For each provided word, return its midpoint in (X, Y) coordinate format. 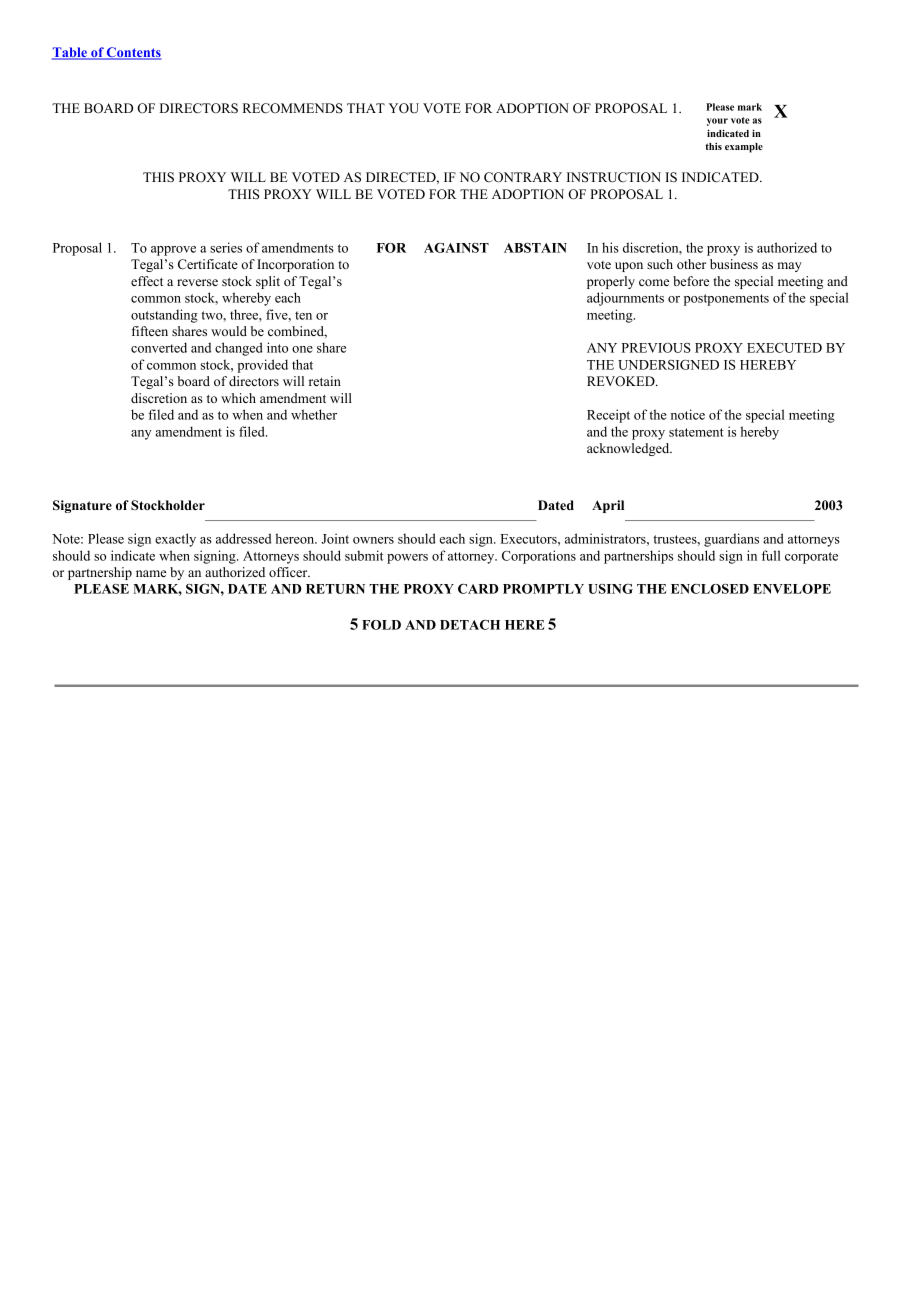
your (717, 122)
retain (325, 381)
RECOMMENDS (293, 108)
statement (696, 432)
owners (373, 540)
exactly (175, 540)
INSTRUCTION (614, 177)
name (151, 573)
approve (173, 251)
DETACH (470, 625)
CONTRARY (523, 177)
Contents (133, 53)
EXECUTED (784, 348)
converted (159, 347)
